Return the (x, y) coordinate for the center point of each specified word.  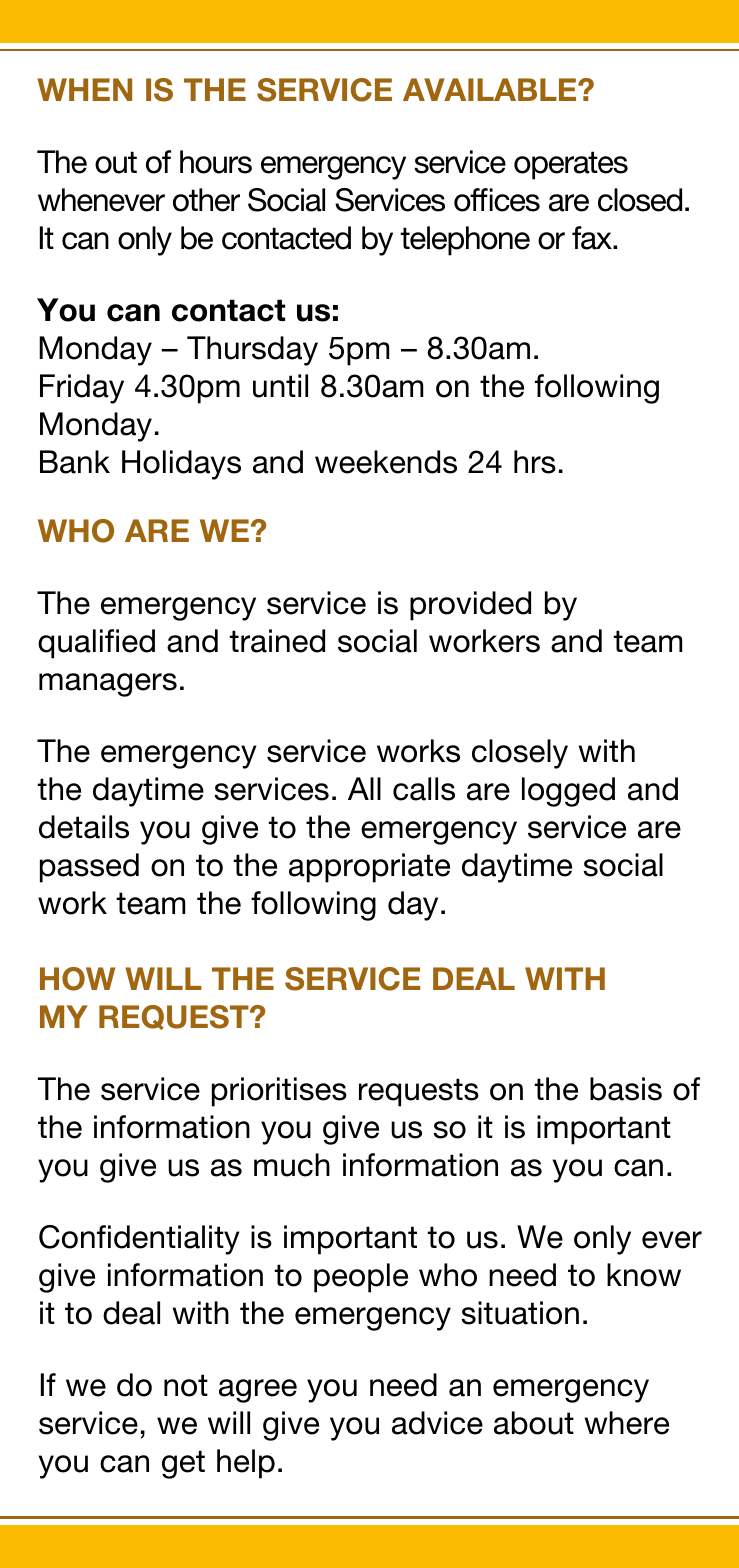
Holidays (181, 465)
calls (424, 789)
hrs (535, 462)
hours (216, 162)
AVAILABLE (491, 89)
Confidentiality (139, 1240)
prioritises (279, 1092)
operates (571, 165)
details (84, 827)
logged (568, 792)
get (183, 1464)
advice (437, 1423)
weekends (386, 462)
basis (626, 1089)
